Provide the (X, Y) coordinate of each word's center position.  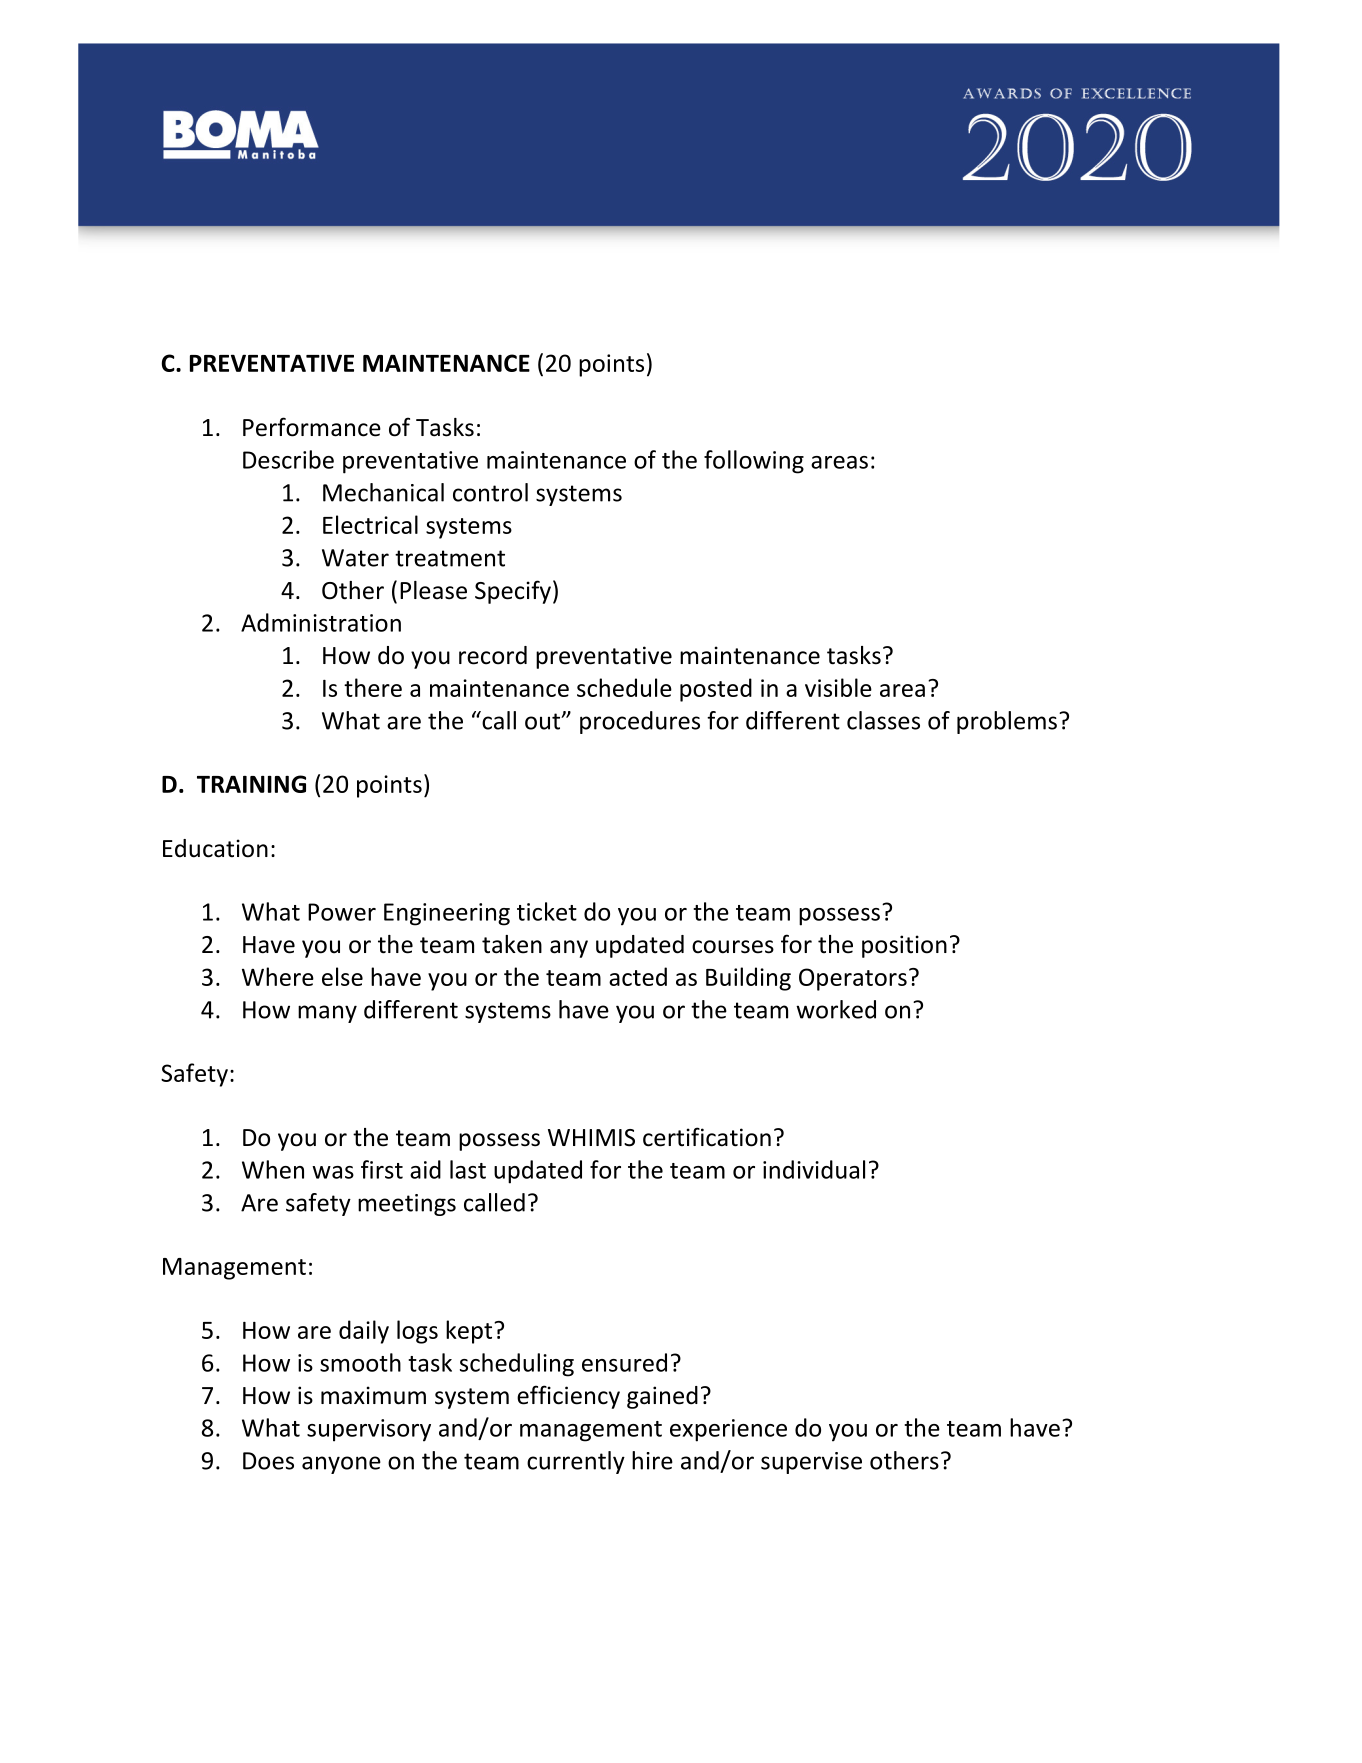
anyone (341, 1465)
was (333, 1172)
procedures (640, 722)
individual (814, 1169)
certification (707, 1137)
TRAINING (251, 784)
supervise (811, 1463)
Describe (288, 459)
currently (576, 1462)
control (490, 492)
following (754, 462)
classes (883, 720)
